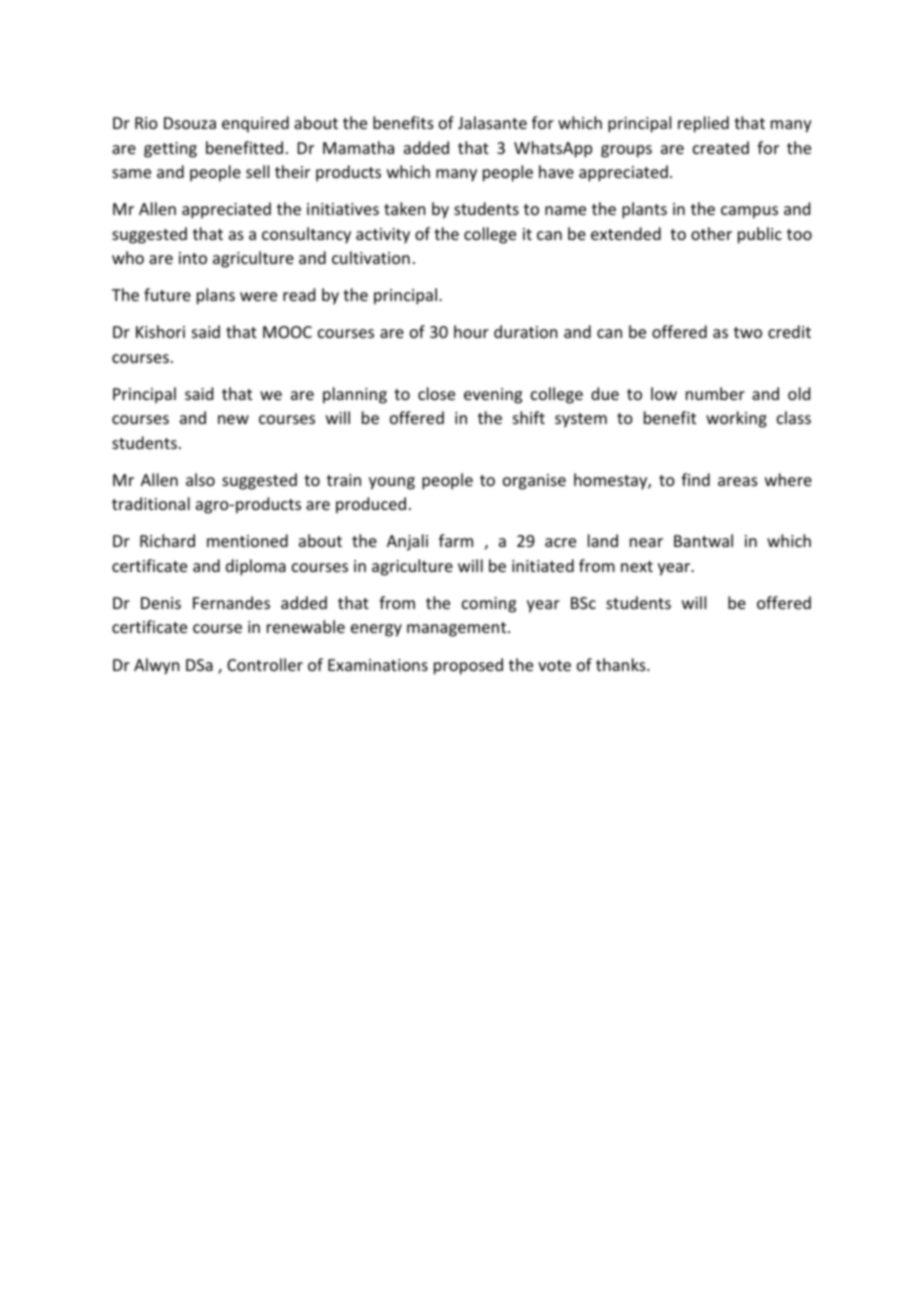  Describe the element at coordinates (193, 258) in the screenshot. I see `into` at that location.
